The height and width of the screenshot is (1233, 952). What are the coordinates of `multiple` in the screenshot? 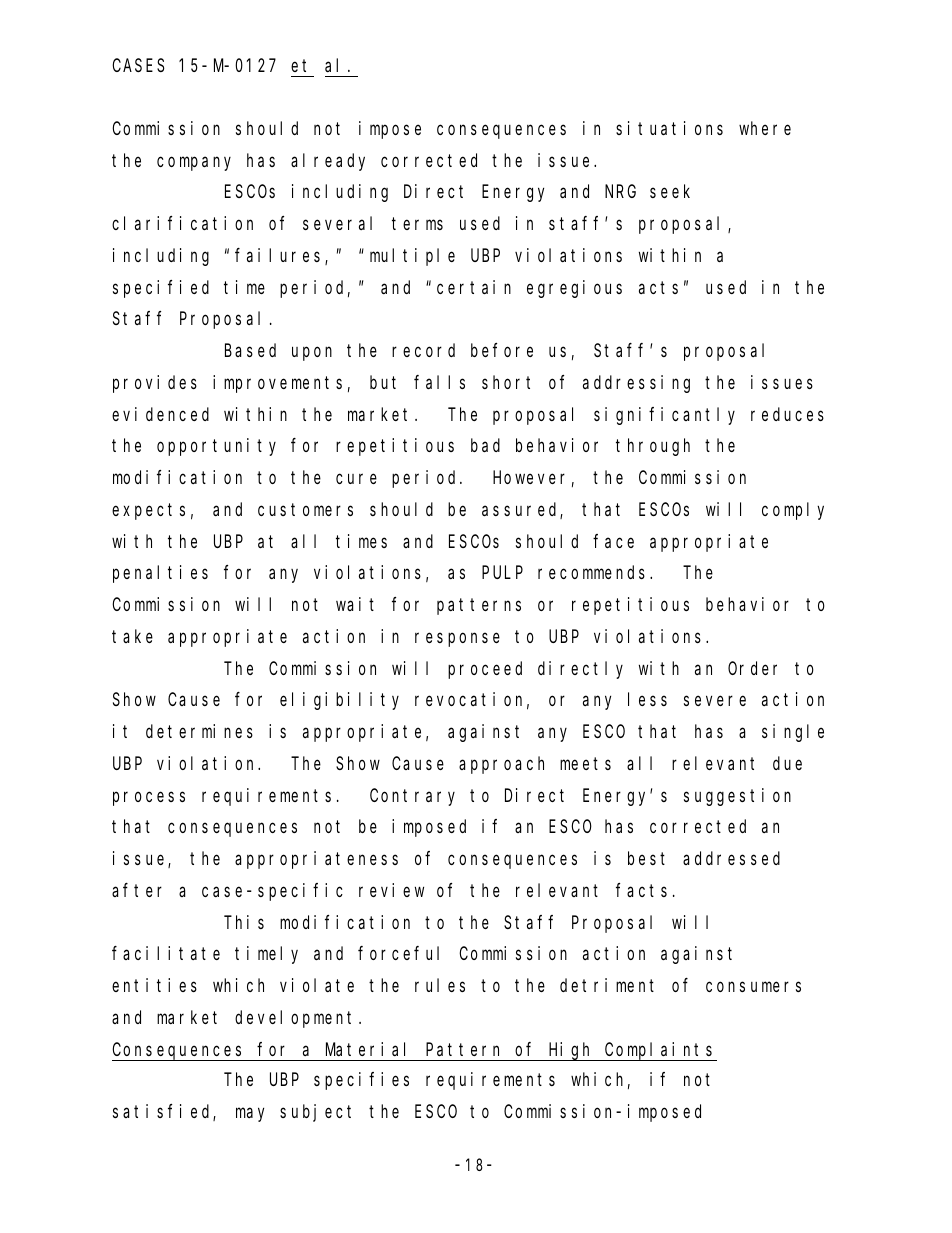 It's located at (412, 257).
